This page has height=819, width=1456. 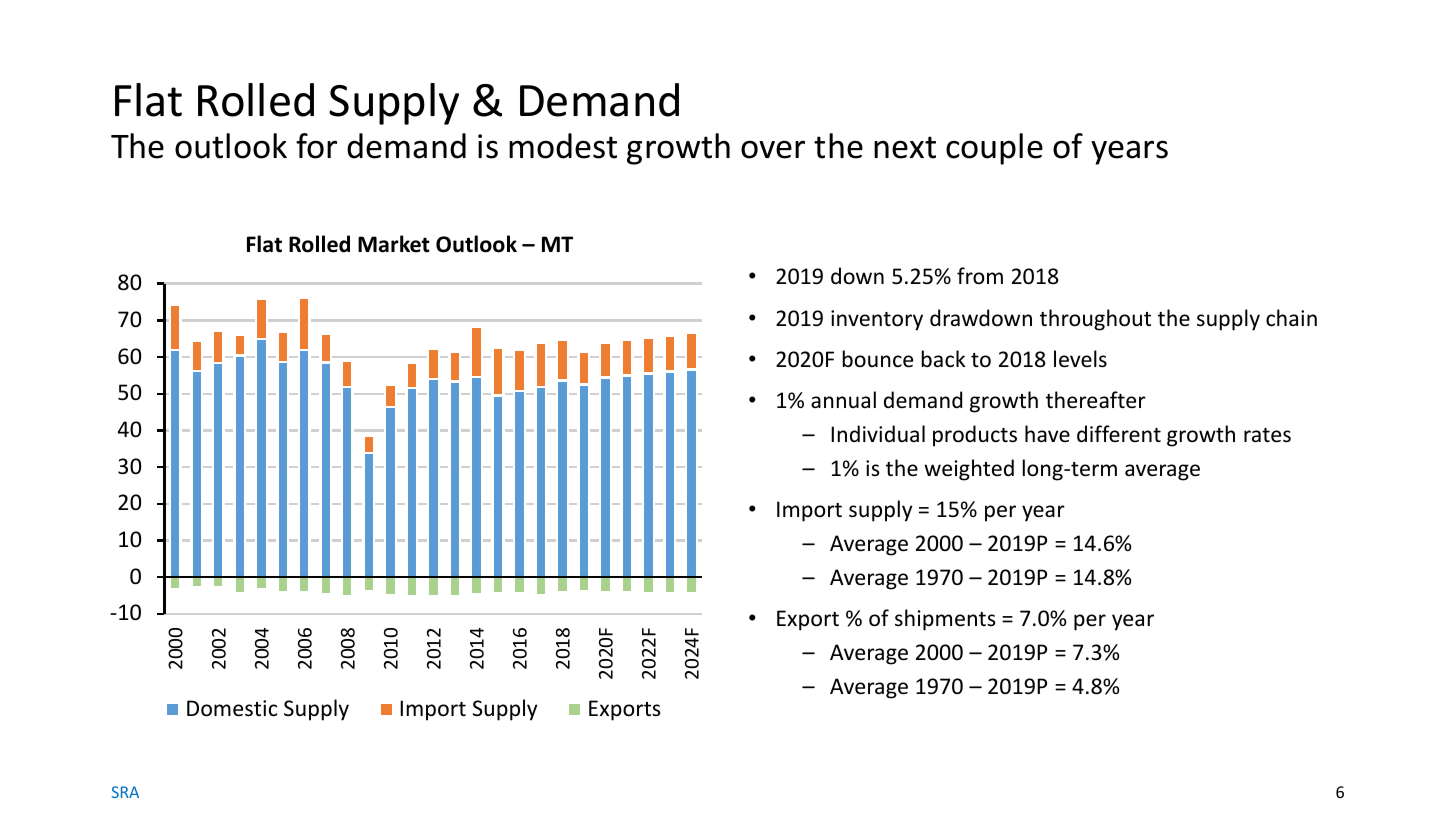 What do you see at coordinates (945, 620) in the page?
I see `shipments` at bounding box center [945, 620].
